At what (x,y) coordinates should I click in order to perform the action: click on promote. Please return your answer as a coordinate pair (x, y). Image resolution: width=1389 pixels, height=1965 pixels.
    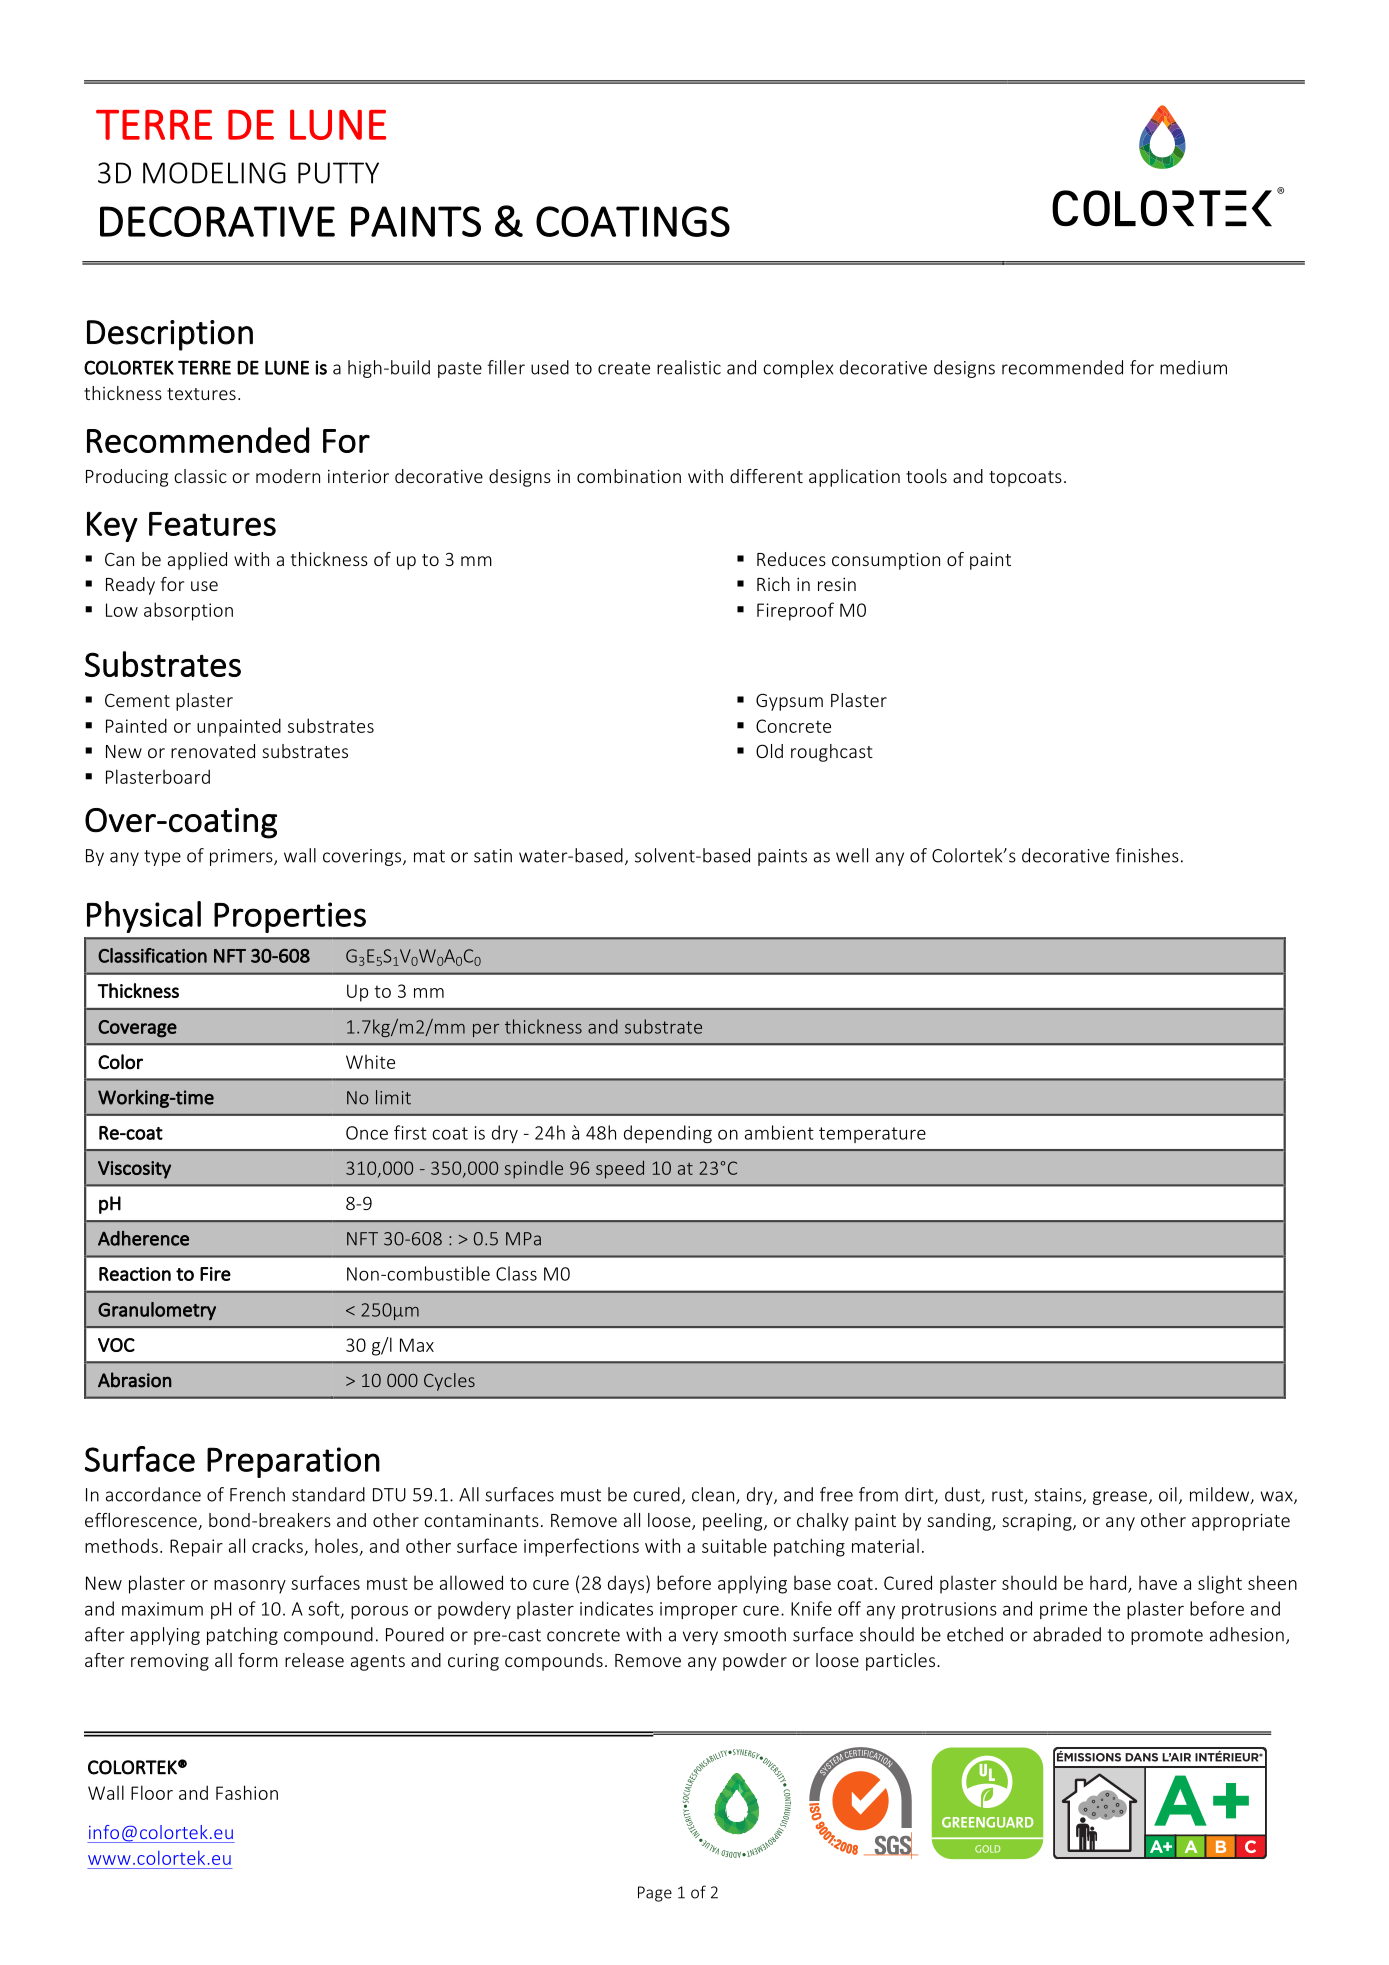
    Looking at the image, I should click on (1167, 1637).
